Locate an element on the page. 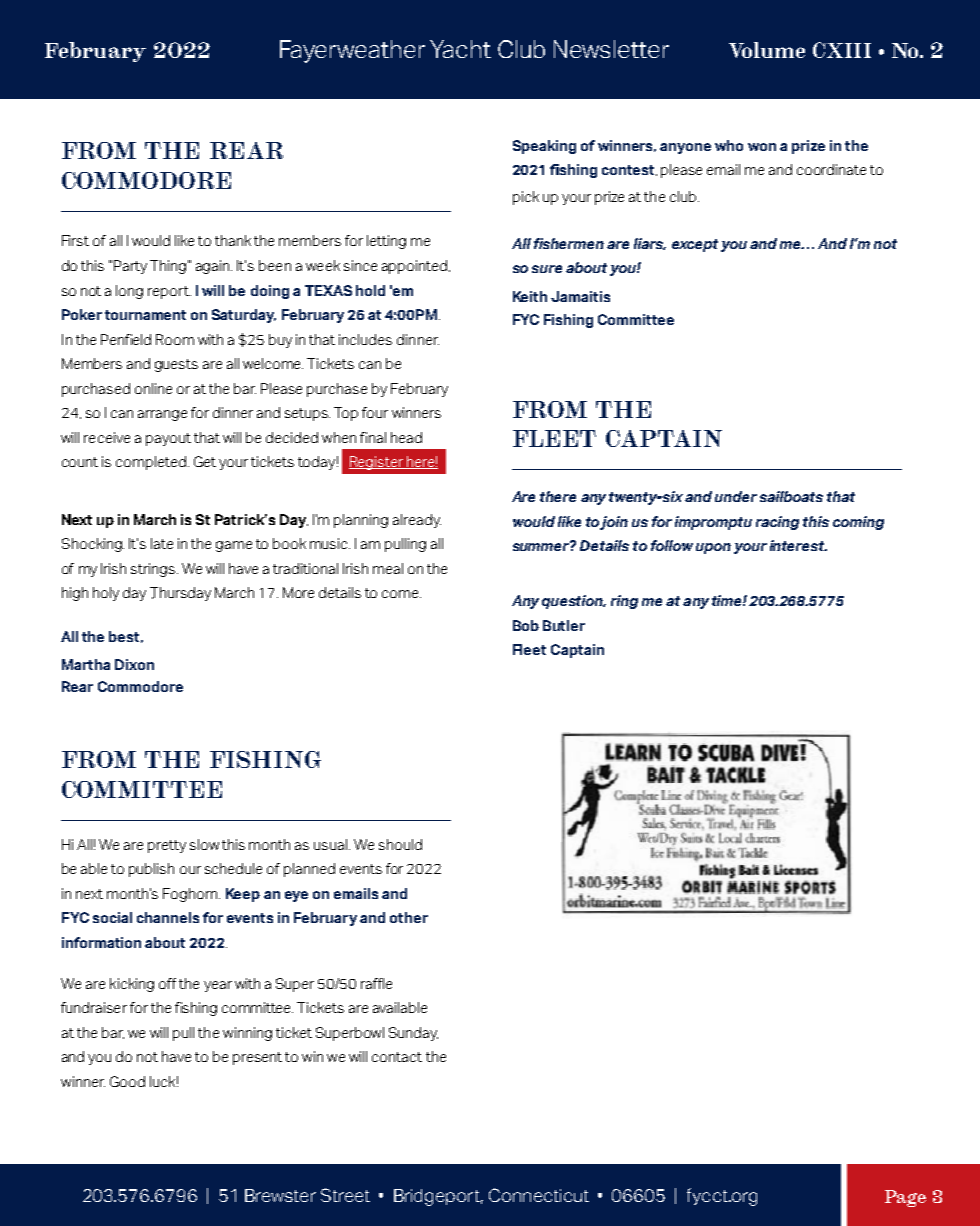 This image has width=980, height=1226. Butler is located at coordinates (564, 625).
